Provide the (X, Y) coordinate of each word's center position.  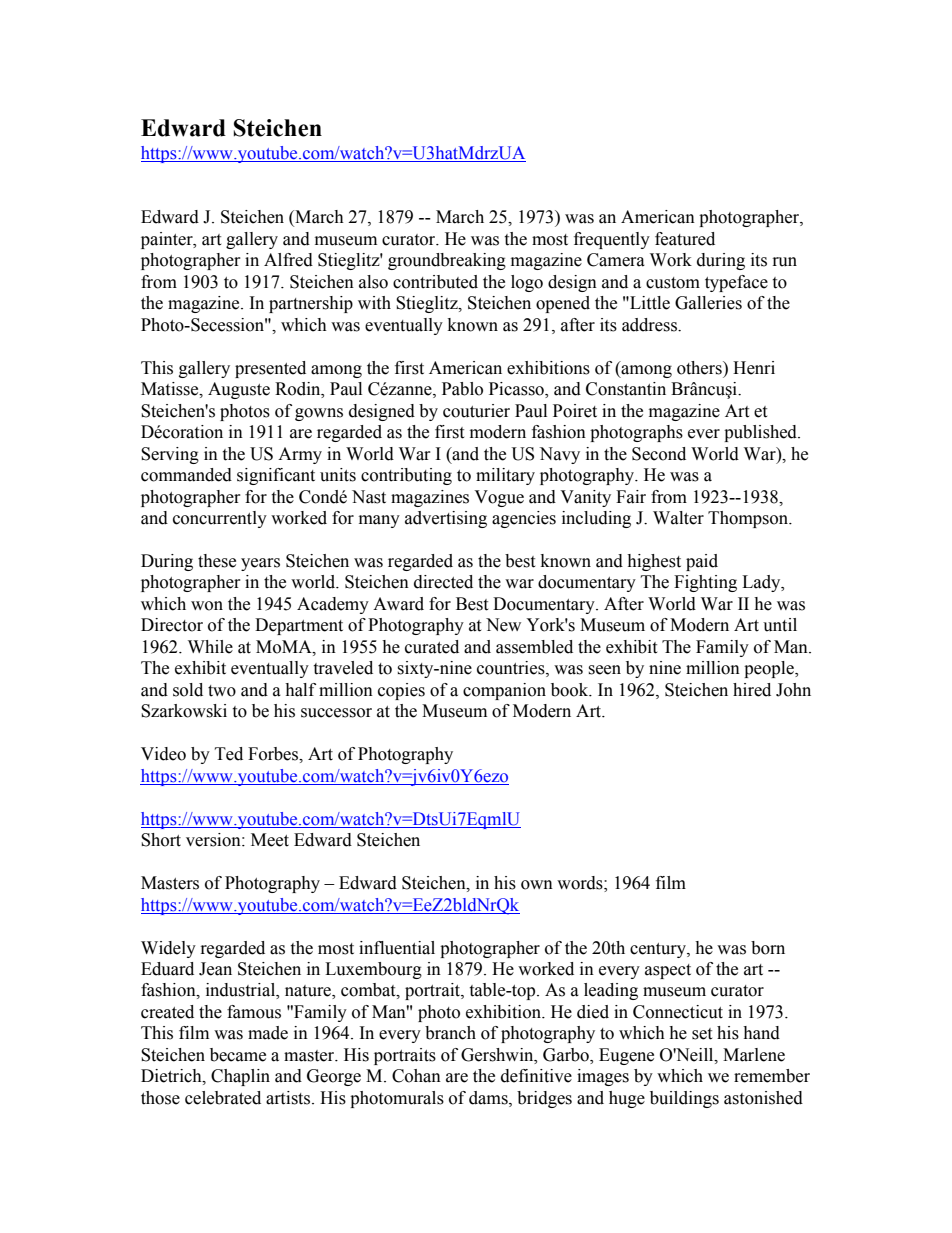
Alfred (288, 260)
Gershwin (498, 1055)
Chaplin (240, 1077)
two (222, 691)
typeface (736, 283)
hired (752, 690)
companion (504, 691)
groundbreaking (447, 261)
